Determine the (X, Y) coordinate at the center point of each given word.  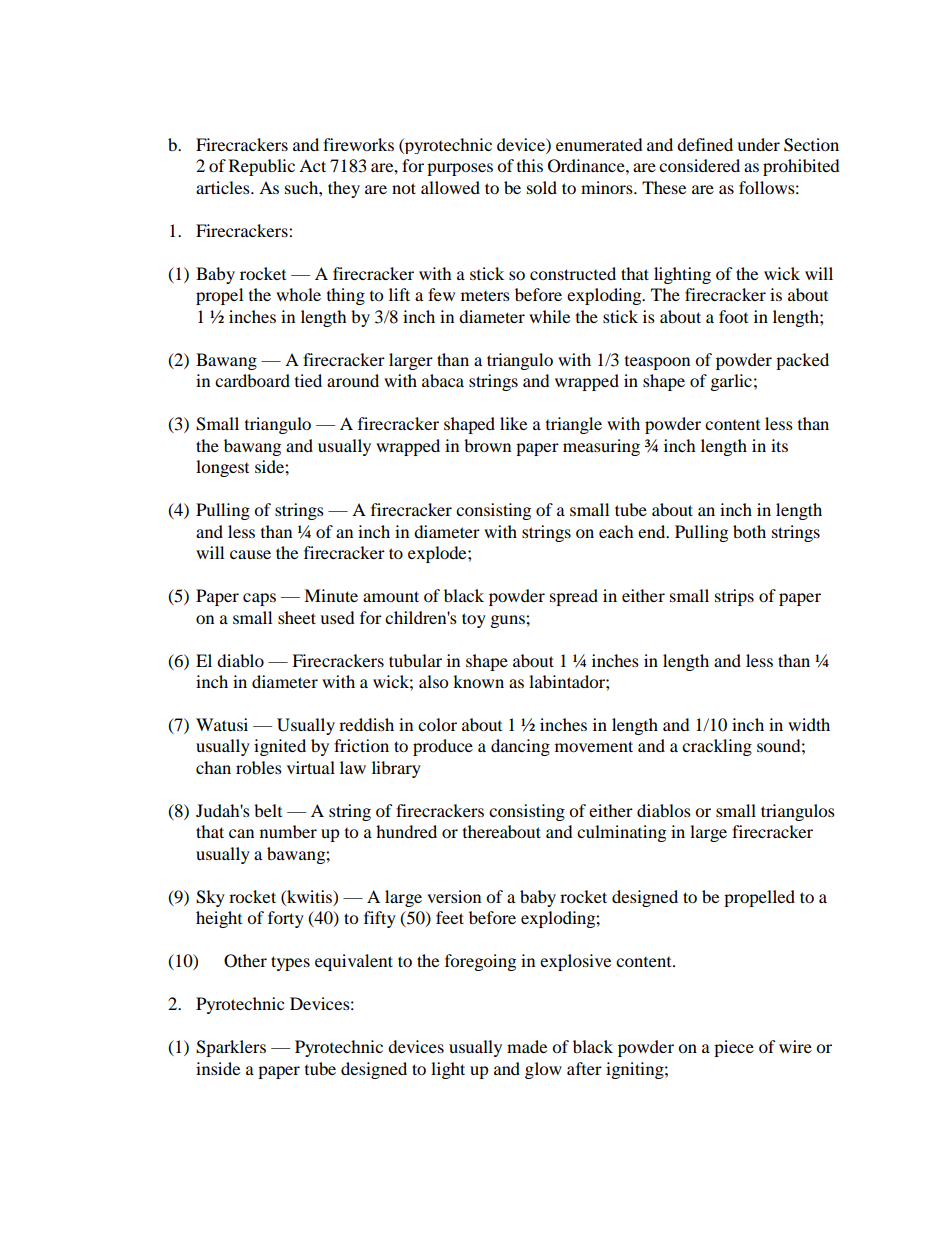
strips (734, 597)
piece (734, 1048)
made (527, 1046)
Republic (262, 167)
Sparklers (231, 1048)
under (758, 144)
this (530, 165)
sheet (297, 617)
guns (509, 621)
